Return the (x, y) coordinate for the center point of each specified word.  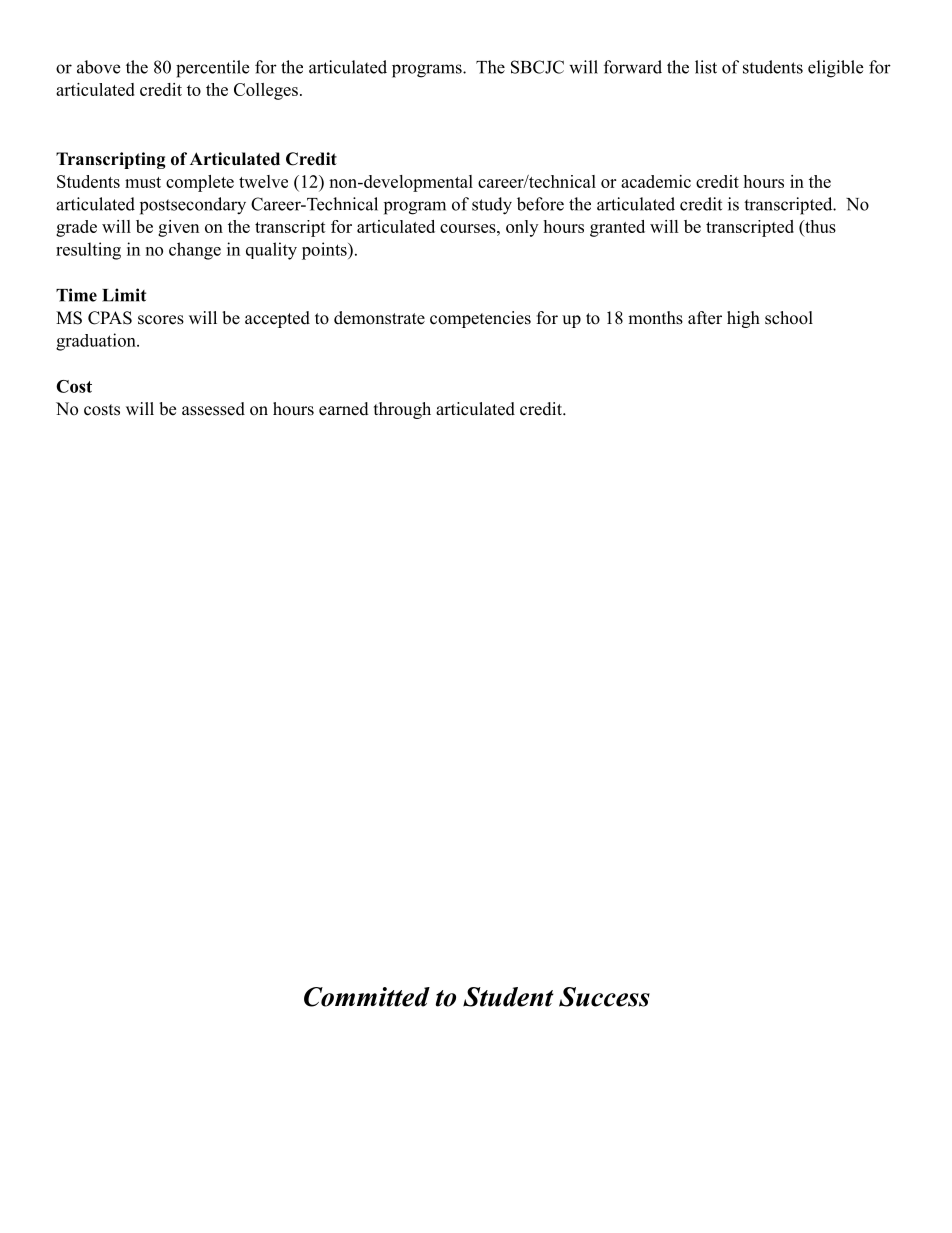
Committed (367, 997)
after (705, 318)
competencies (480, 319)
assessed (213, 409)
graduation (97, 342)
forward (633, 67)
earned (344, 409)
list (706, 67)
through (402, 410)
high (743, 319)
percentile (212, 69)
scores (161, 320)
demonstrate (379, 318)
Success (604, 997)
